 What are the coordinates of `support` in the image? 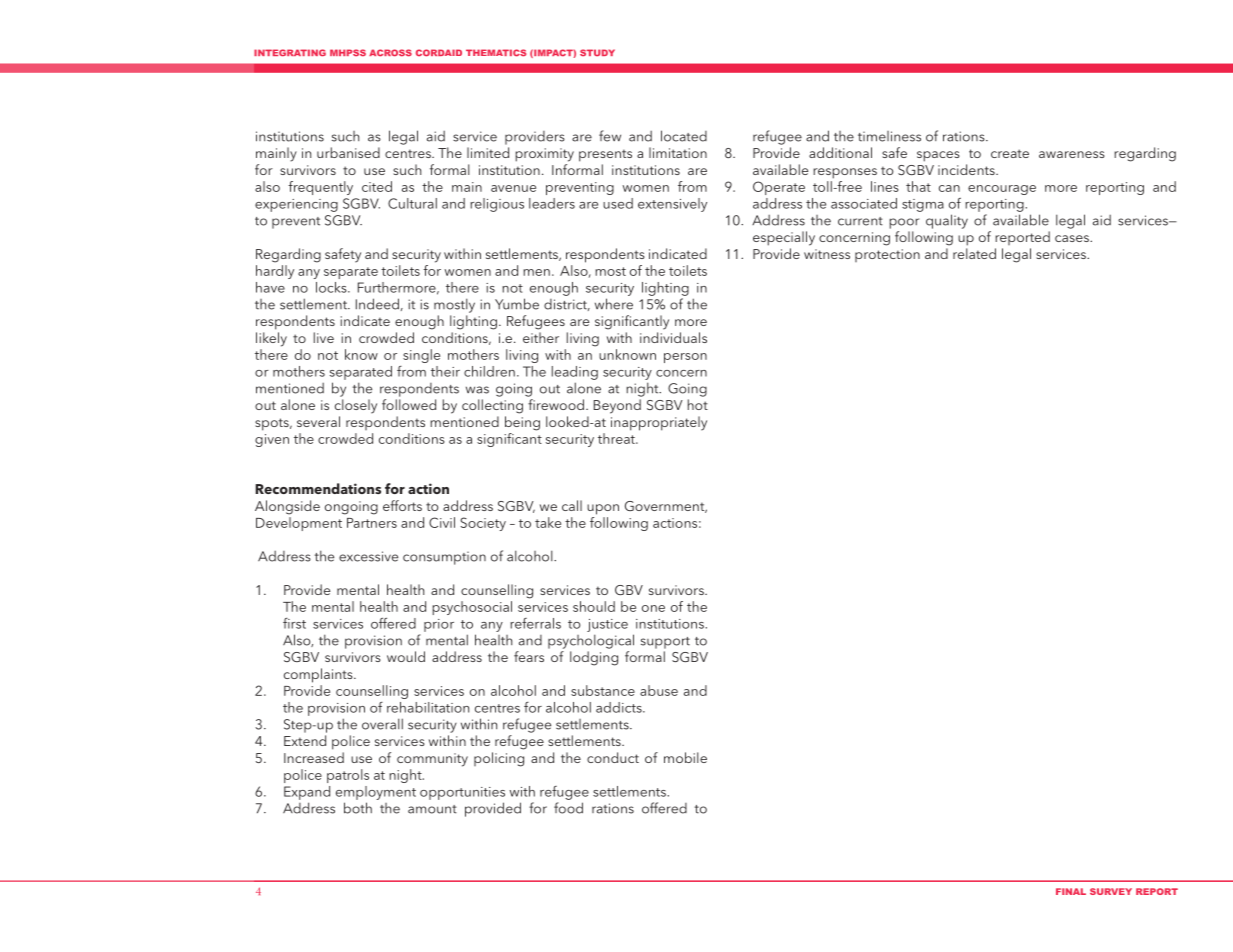 It's located at (665, 643).
